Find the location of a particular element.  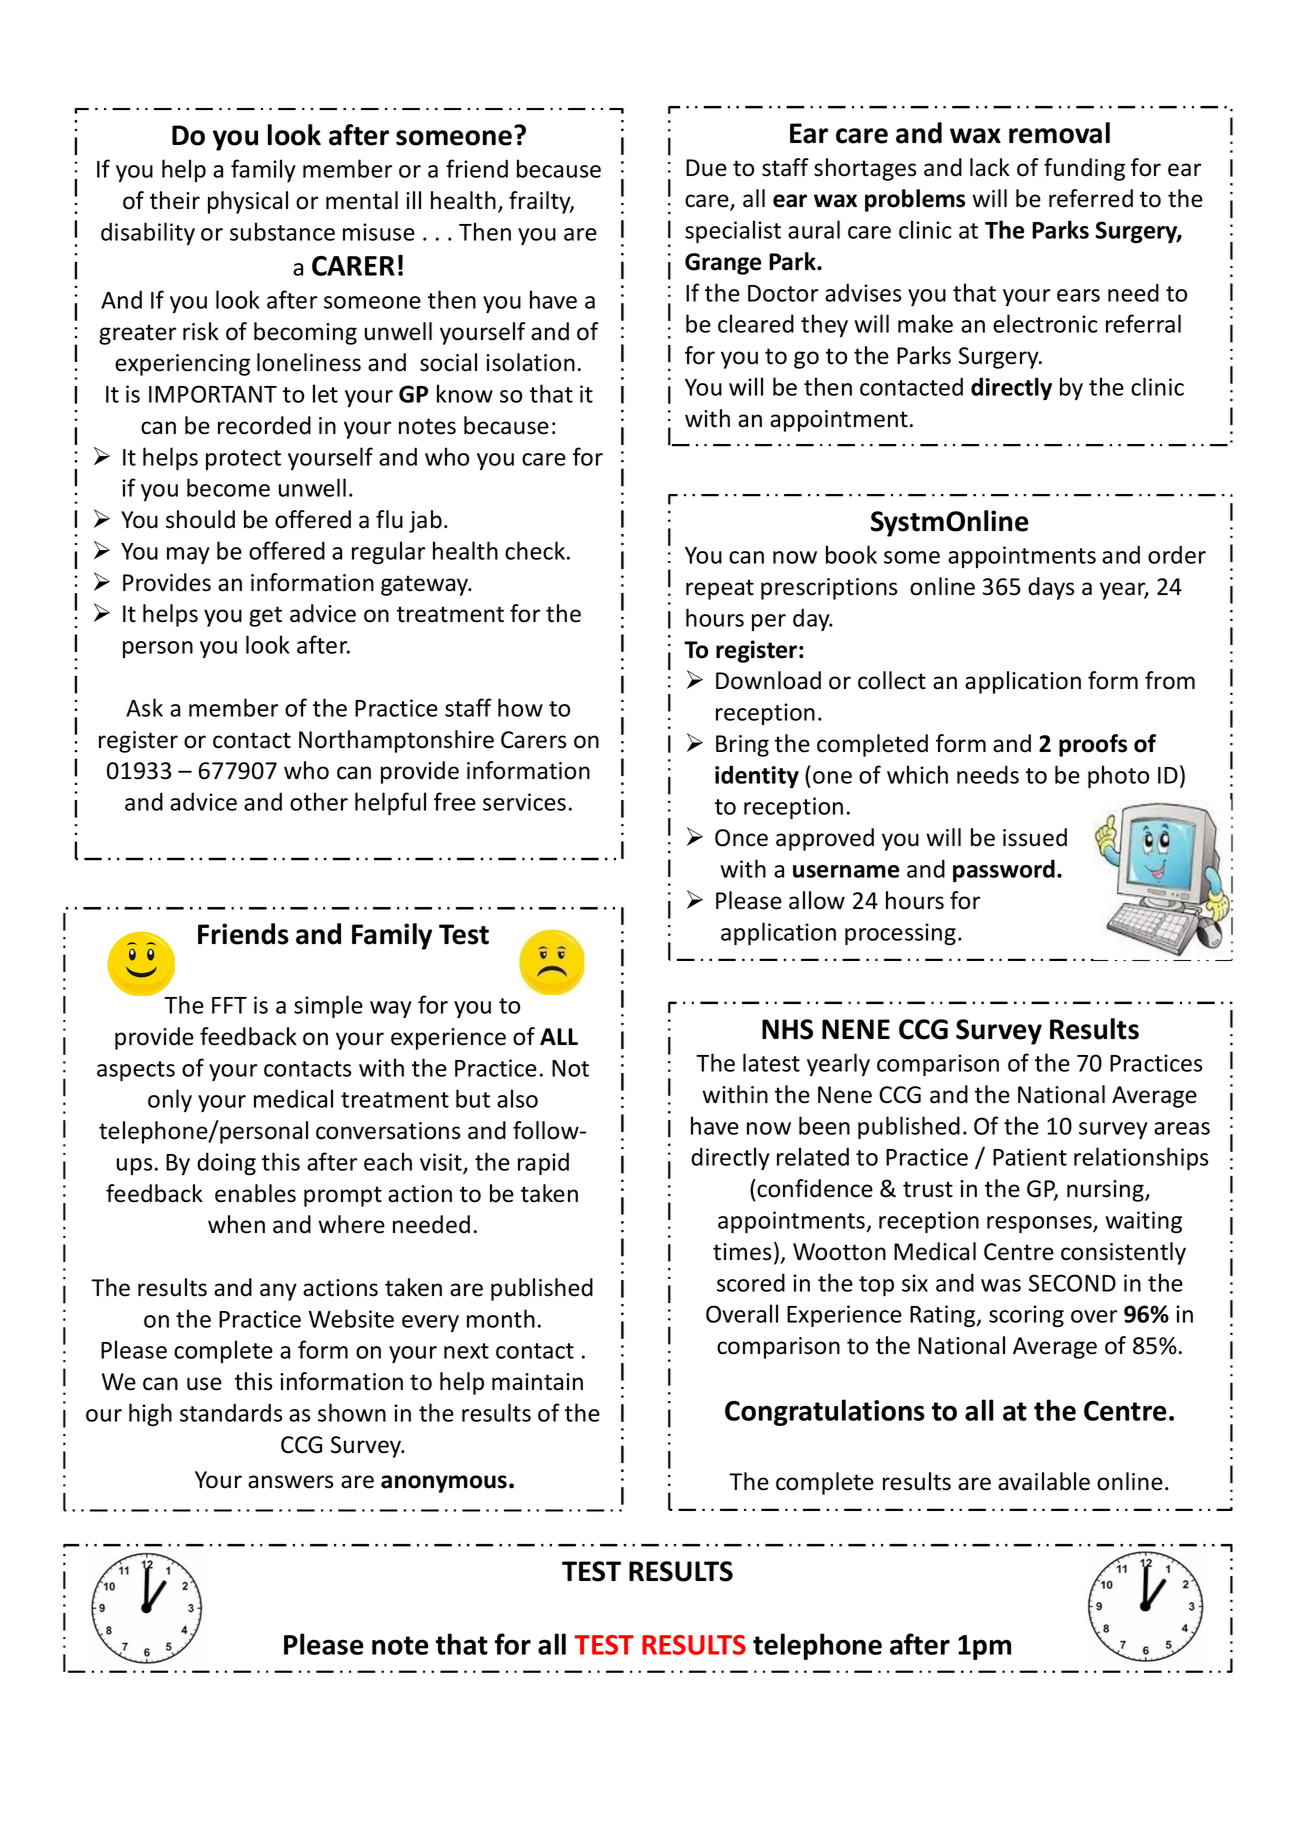

issued is located at coordinates (1035, 837).
